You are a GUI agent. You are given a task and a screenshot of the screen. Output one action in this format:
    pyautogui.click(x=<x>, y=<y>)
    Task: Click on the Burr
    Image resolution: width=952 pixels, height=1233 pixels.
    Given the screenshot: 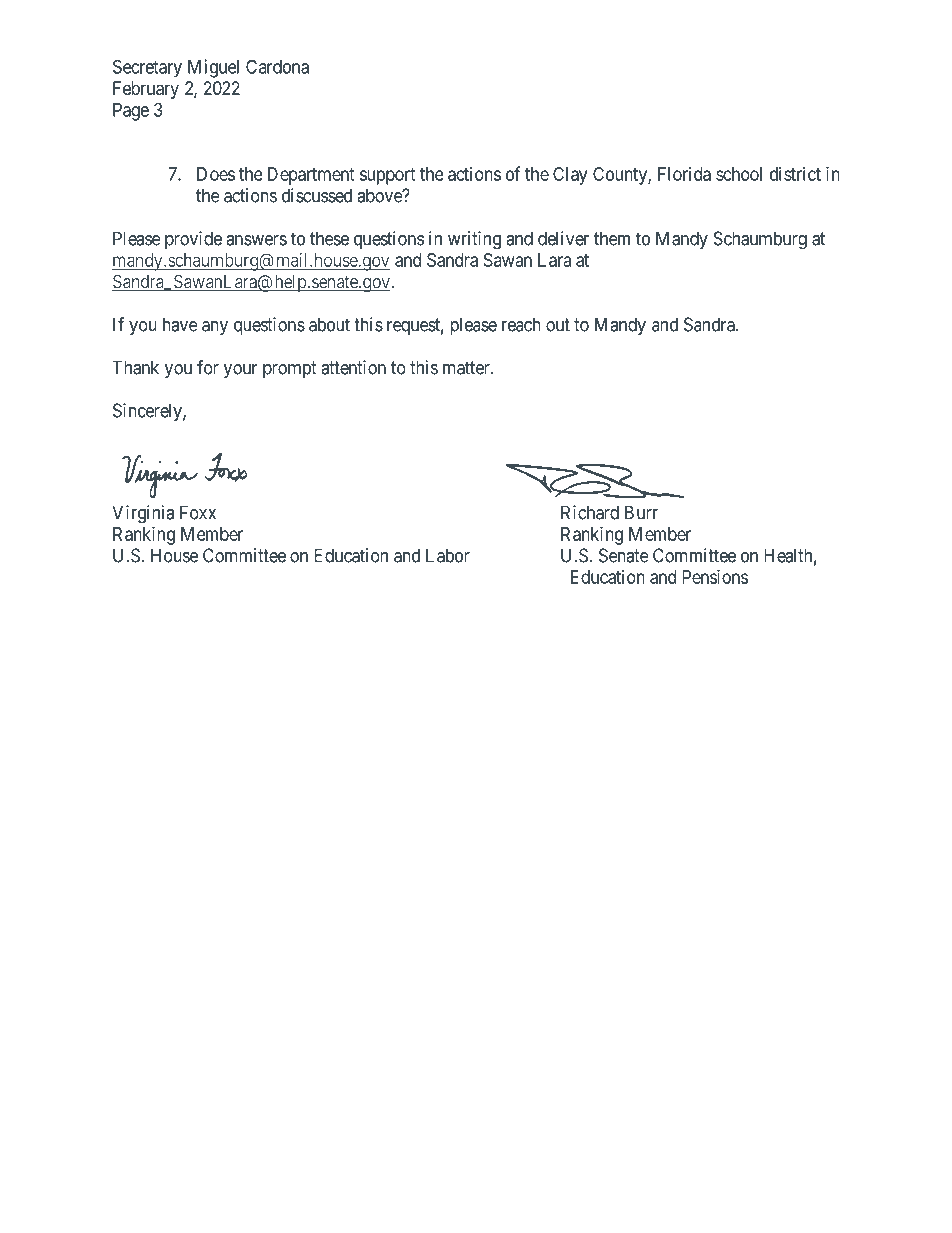 What is the action you would take?
    pyautogui.click(x=641, y=512)
